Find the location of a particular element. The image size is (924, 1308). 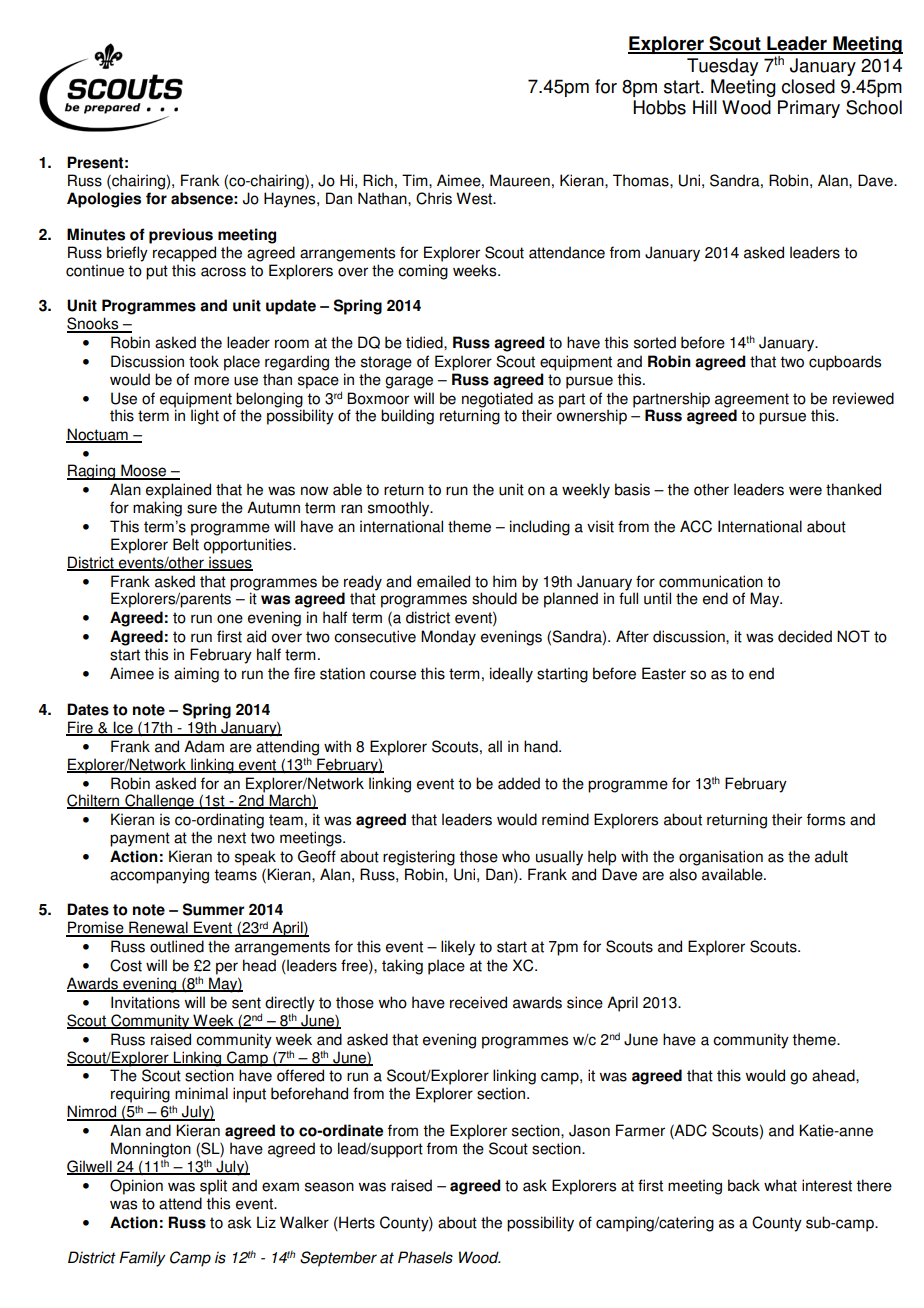

Primary is located at coordinates (809, 109).
